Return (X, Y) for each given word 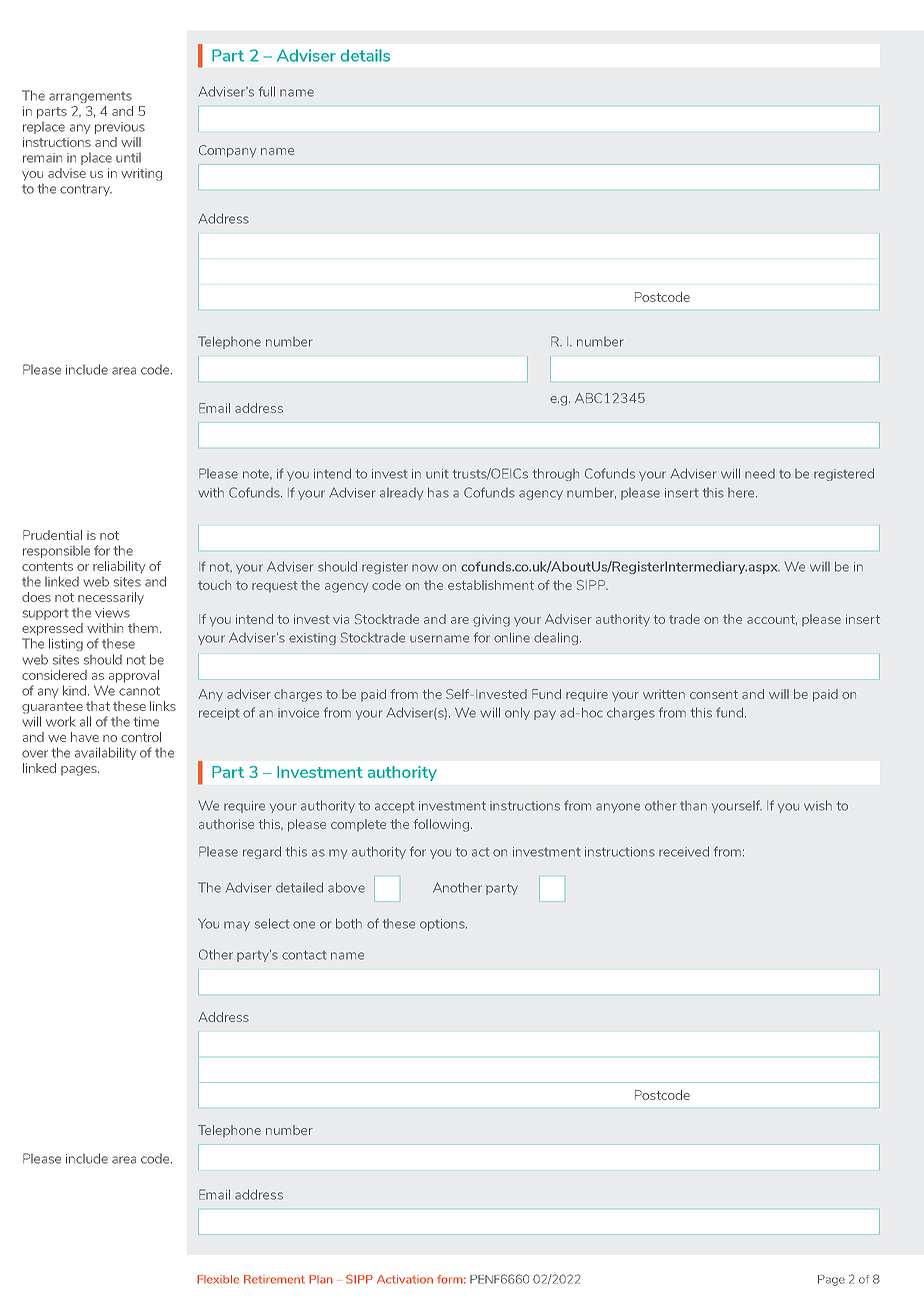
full (267, 91)
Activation (405, 1279)
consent (714, 694)
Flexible (218, 1279)
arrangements (90, 97)
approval (134, 676)
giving (491, 622)
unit (437, 474)
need (760, 474)
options (443, 925)
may (237, 926)
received (684, 851)
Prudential (52, 535)
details (365, 55)
